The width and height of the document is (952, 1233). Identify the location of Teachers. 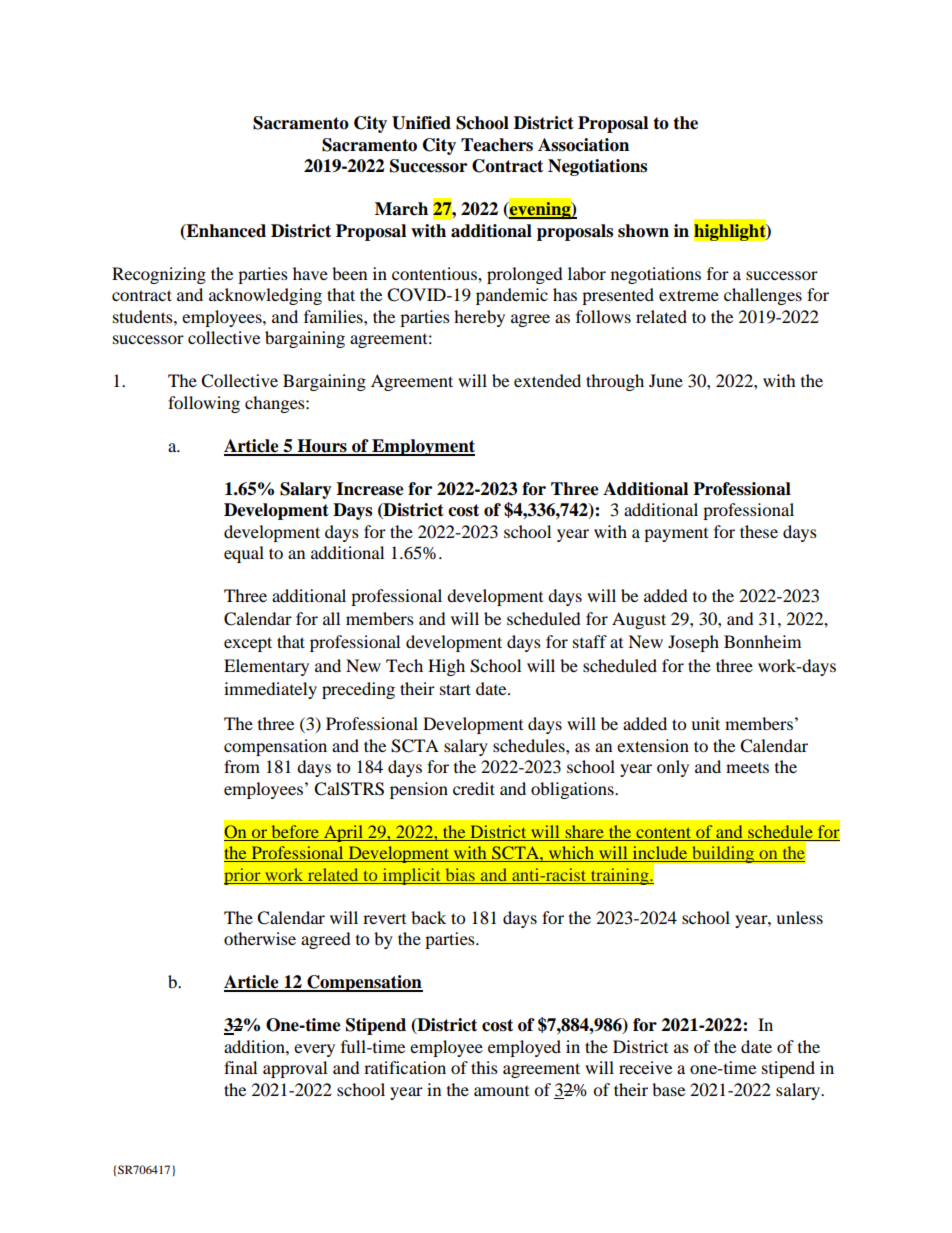
(497, 145).
